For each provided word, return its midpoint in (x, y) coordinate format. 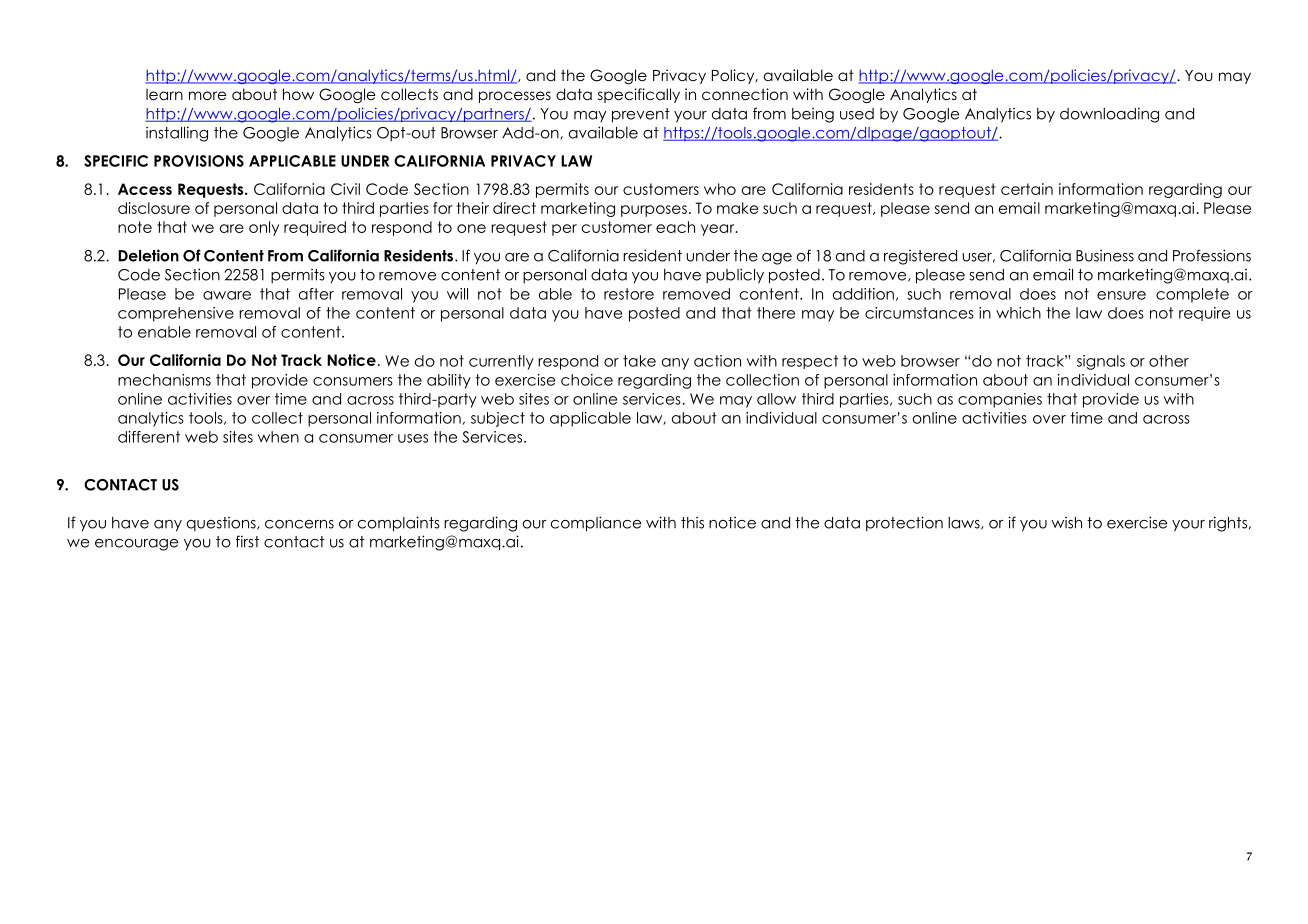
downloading (1109, 115)
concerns (299, 524)
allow (776, 399)
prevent (641, 115)
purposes (654, 211)
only (264, 228)
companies (1000, 400)
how (298, 94)
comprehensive (176, 314)
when (278, 437)
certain (1027, 189)
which (1018, 313)
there (776, 313)
